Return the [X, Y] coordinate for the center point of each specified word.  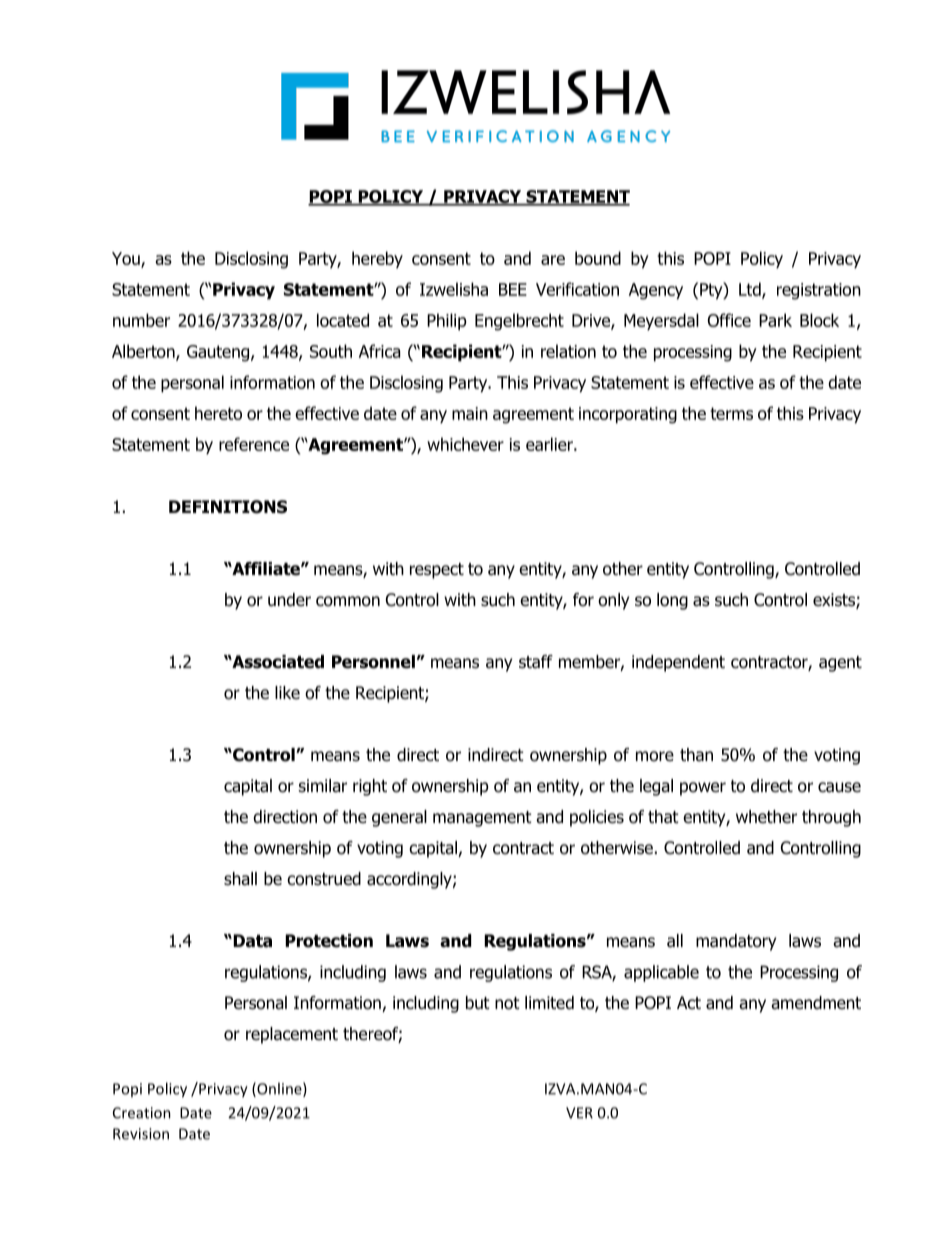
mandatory [736, 942]
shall [240, 879]
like [287, 693]
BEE [513, 289]
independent [678, 663]
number [141, 320]
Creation [142, 1113]
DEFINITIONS [228, 507]
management [482, 819]
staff [536, 662]
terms [731, 413]
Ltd [751, 290]
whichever [465, 444]
